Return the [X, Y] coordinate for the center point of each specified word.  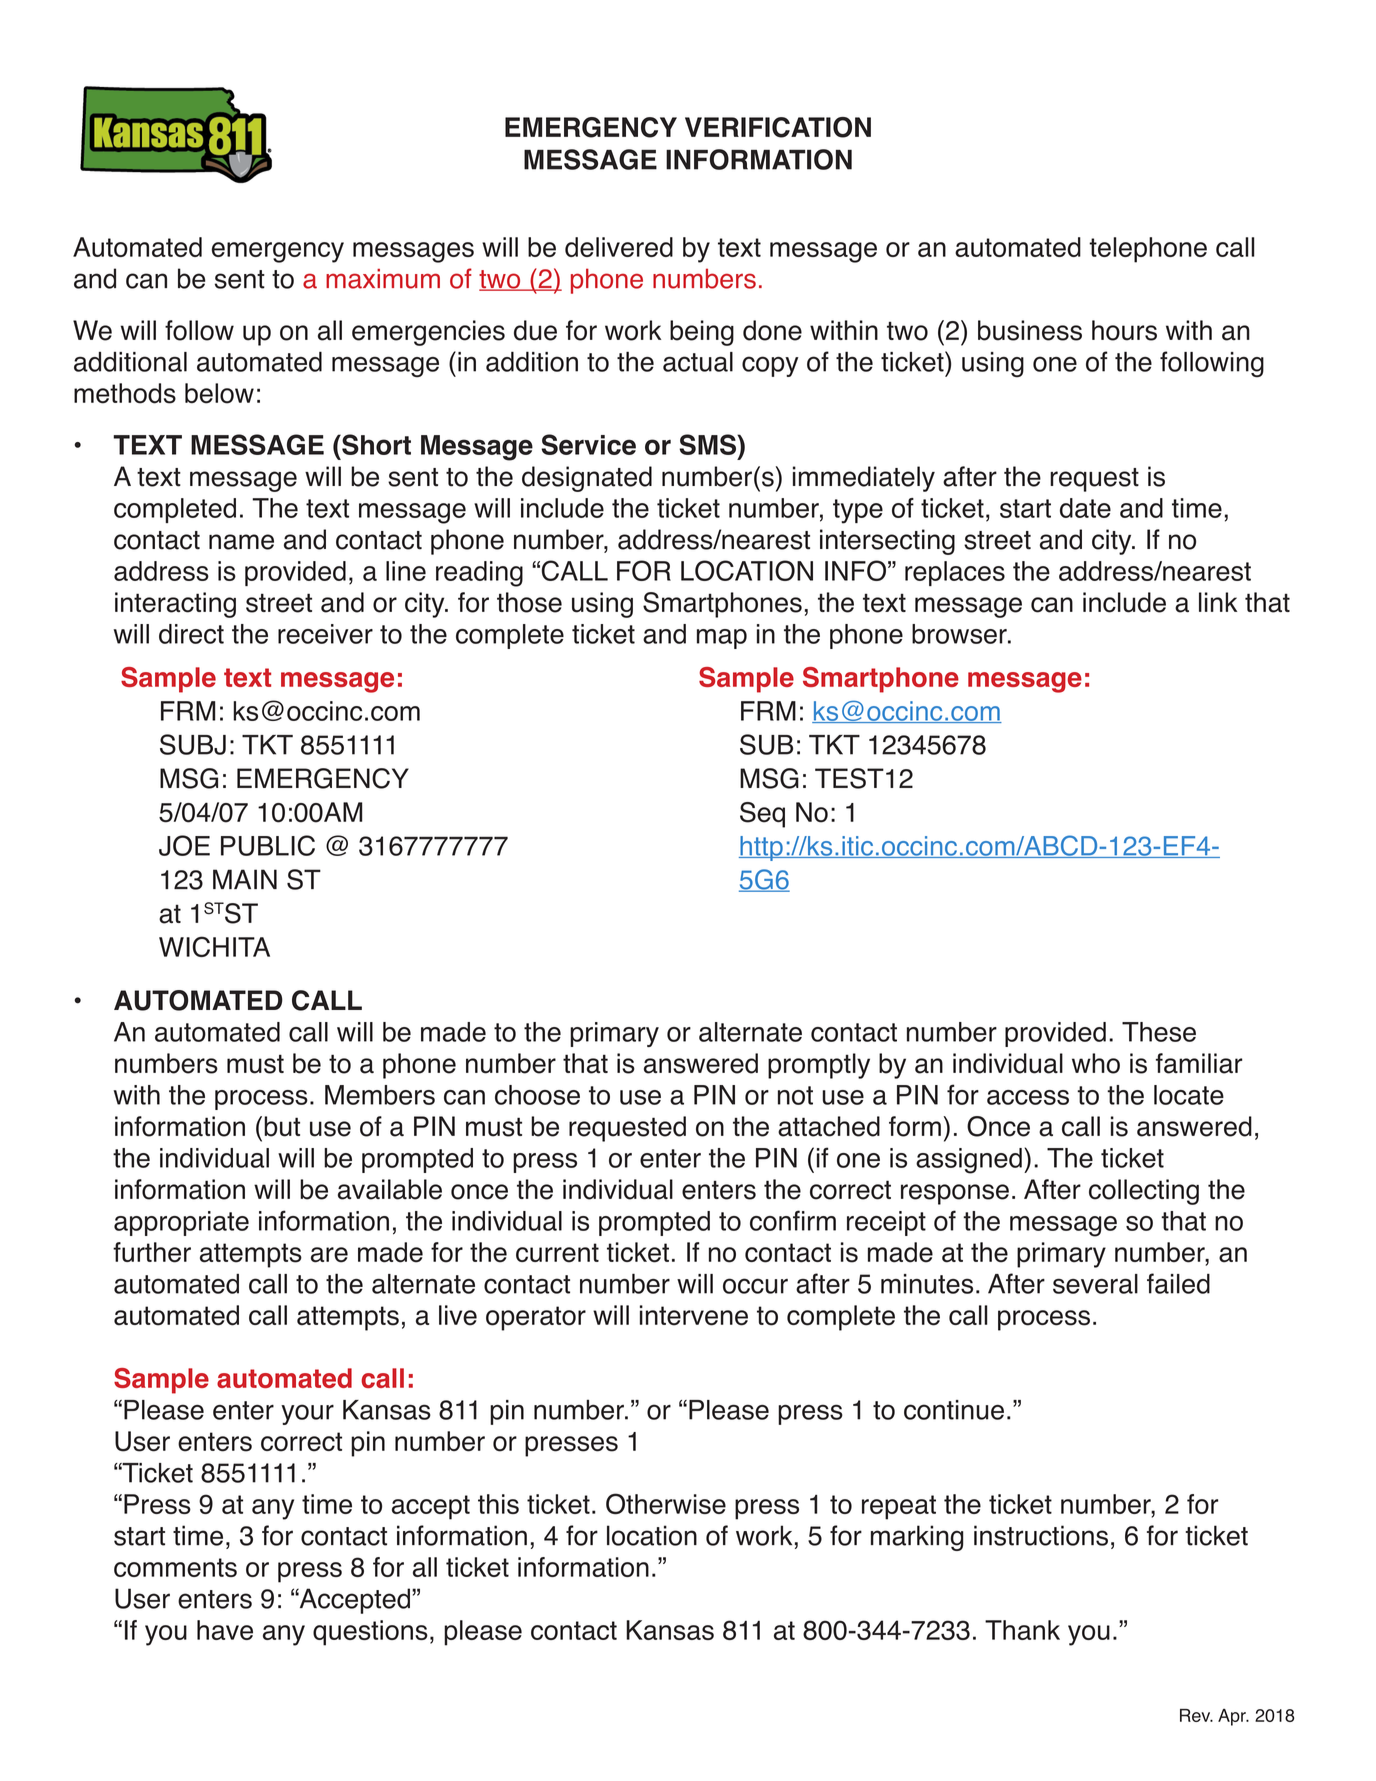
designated [587, 479]
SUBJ [193, 744]
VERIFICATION [778, 127]
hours [1124, 330]
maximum [383, 279]
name [241, 542]
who [1096, 1063]
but [282, 1126]
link [1218, 602]
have [225, 1630]
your [307, 1414]
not [795, 1095]
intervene [694, 1315]
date [1085, 508]
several [1095, 1284]
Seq [762, 815]
